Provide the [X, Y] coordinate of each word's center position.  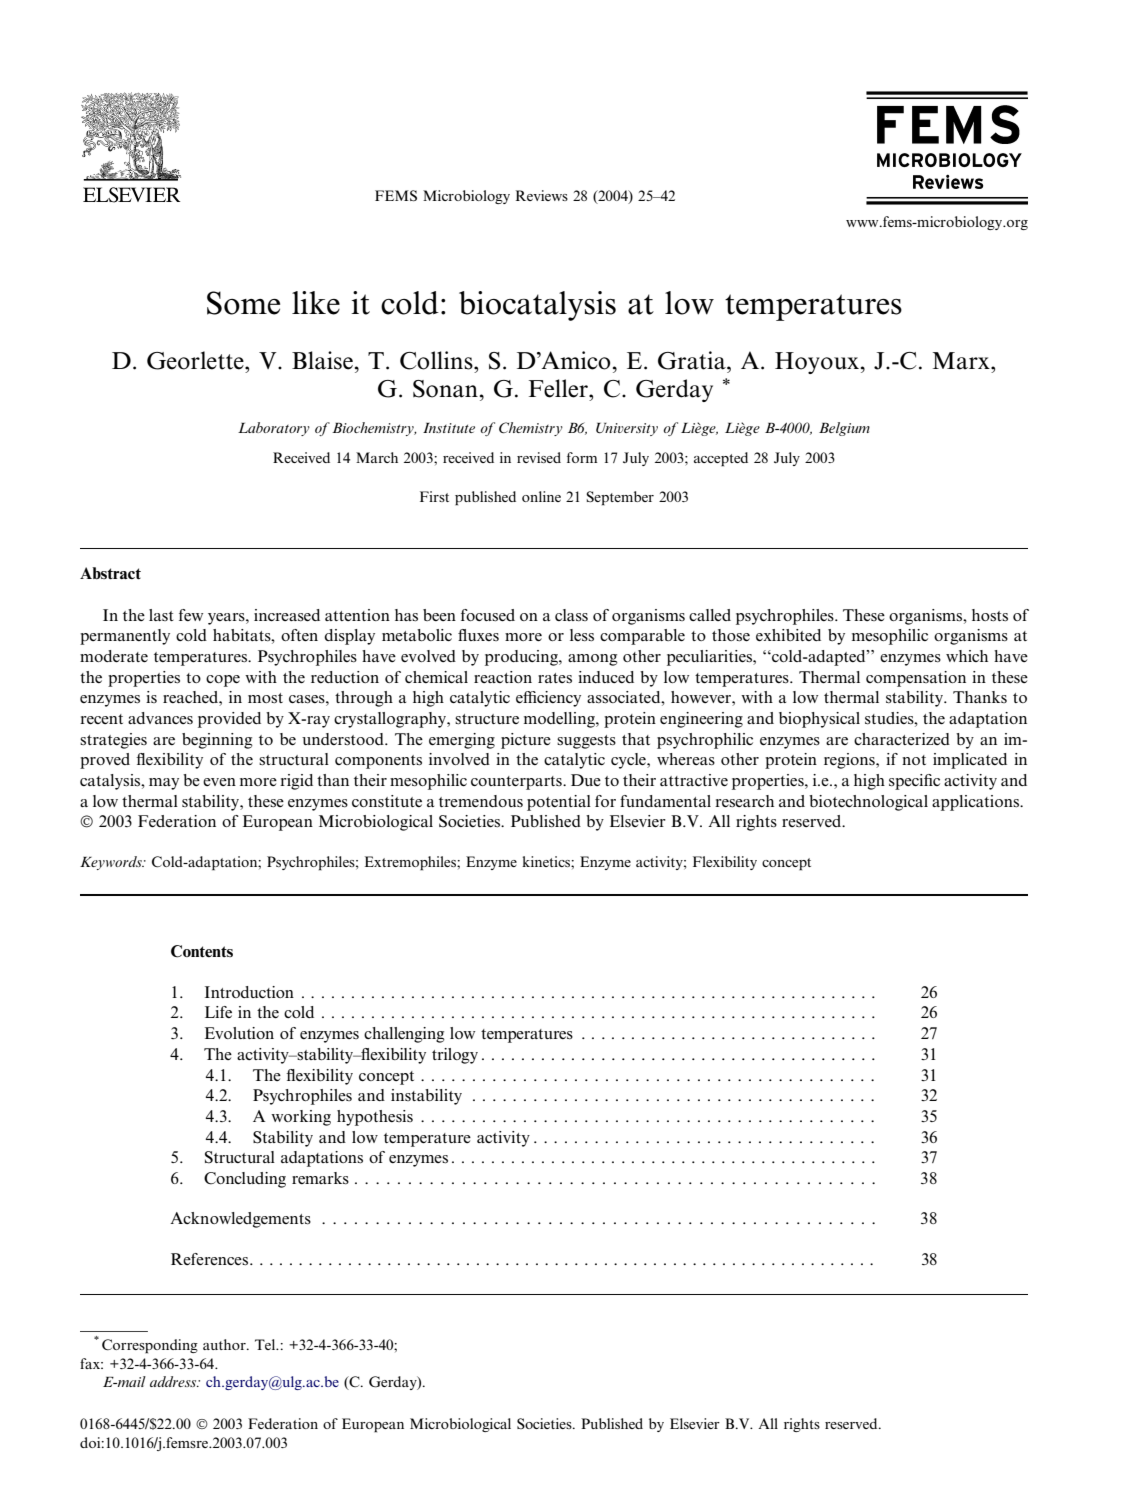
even [219, 782]
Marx [962, 361]
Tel [266, 1344]
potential [559, 803]
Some [243, 303]
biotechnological [868, 803]
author [225, 1344]
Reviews [542, 195]
